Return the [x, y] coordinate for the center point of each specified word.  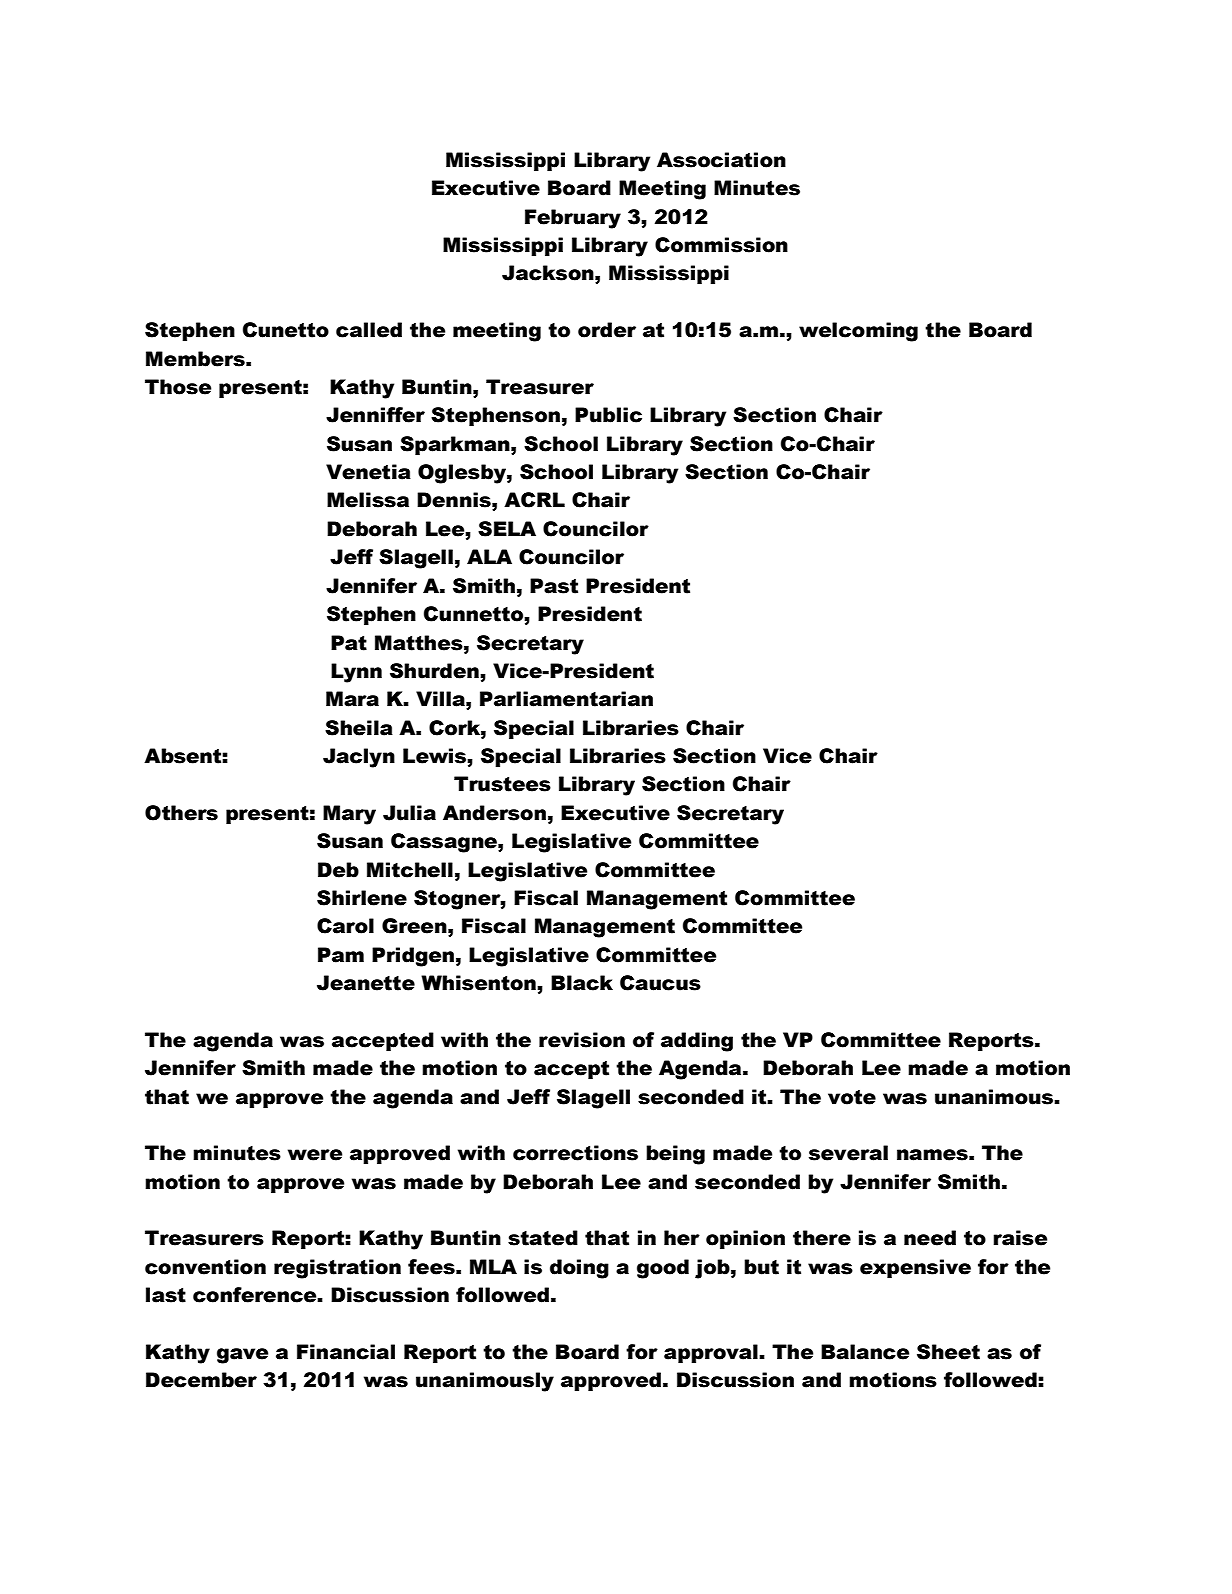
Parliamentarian [566, 699]
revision [582, 1040]
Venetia [368, 472]
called [369, 330]
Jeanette [366, 983]
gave [242, 1356]
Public [608, 415]
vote [852, 1097]
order [607, 330]
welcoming [858, 332]
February [573, 219]
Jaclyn [359, 758]
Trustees [502, 784]
